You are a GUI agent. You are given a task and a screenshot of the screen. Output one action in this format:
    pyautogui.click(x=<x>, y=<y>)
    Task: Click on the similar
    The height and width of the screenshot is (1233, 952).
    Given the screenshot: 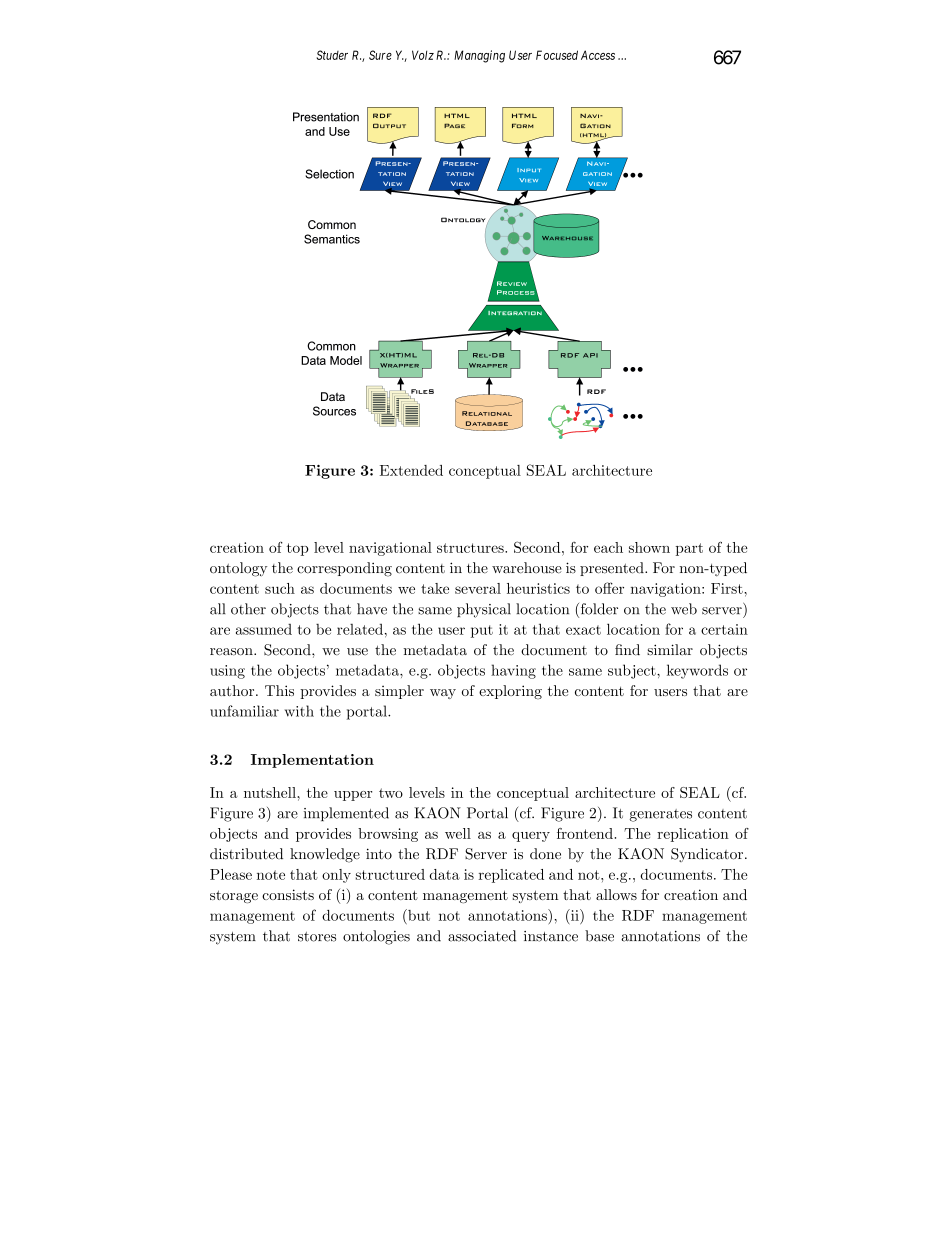 What is the action you would take?
    pyautogui.click(x=670, y=650)
